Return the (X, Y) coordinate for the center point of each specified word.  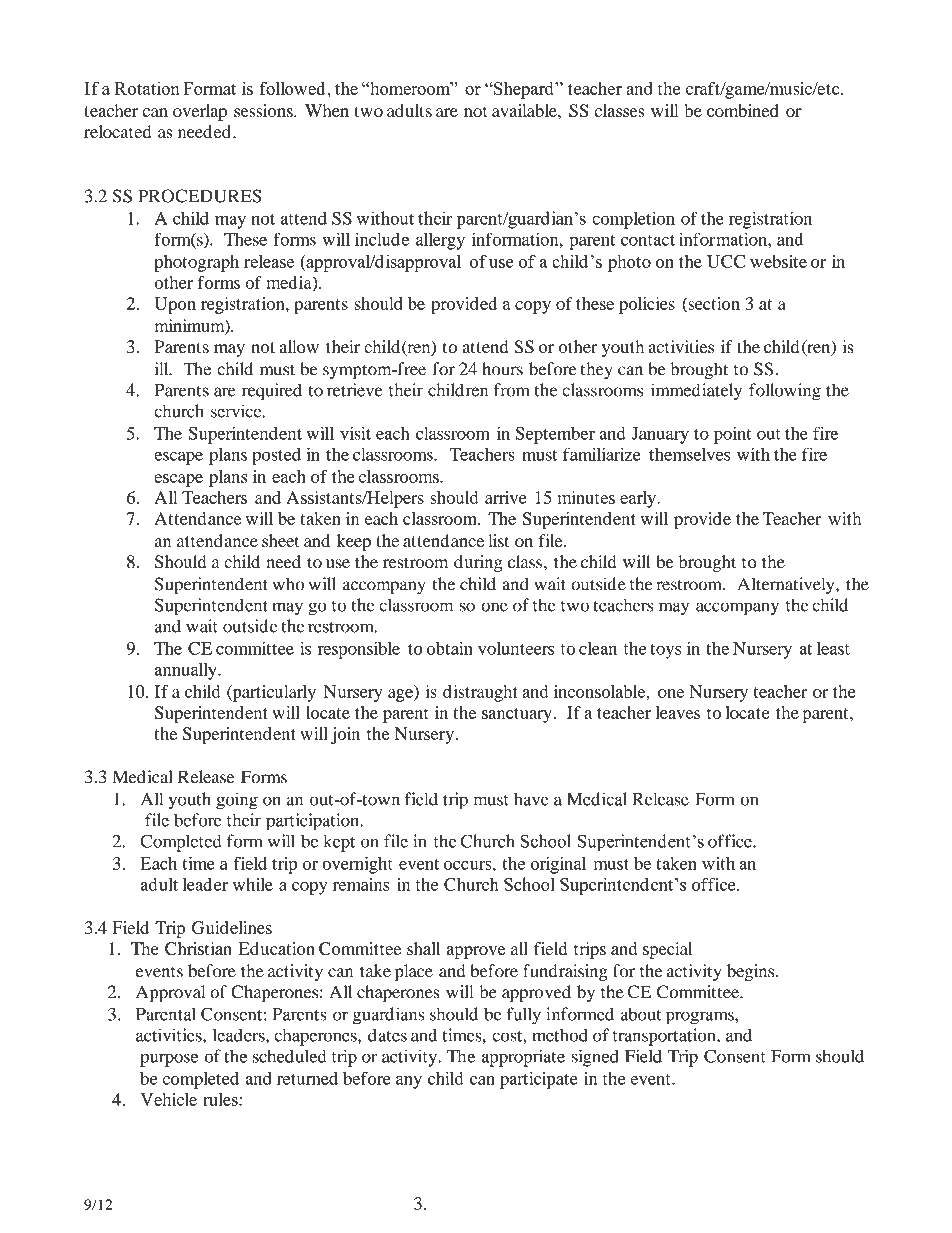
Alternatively (787, 586)
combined (742, 110)
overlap (200, 112)
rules (222, 1099)
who (288, 584)
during (478, 563)
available (525, 110)
